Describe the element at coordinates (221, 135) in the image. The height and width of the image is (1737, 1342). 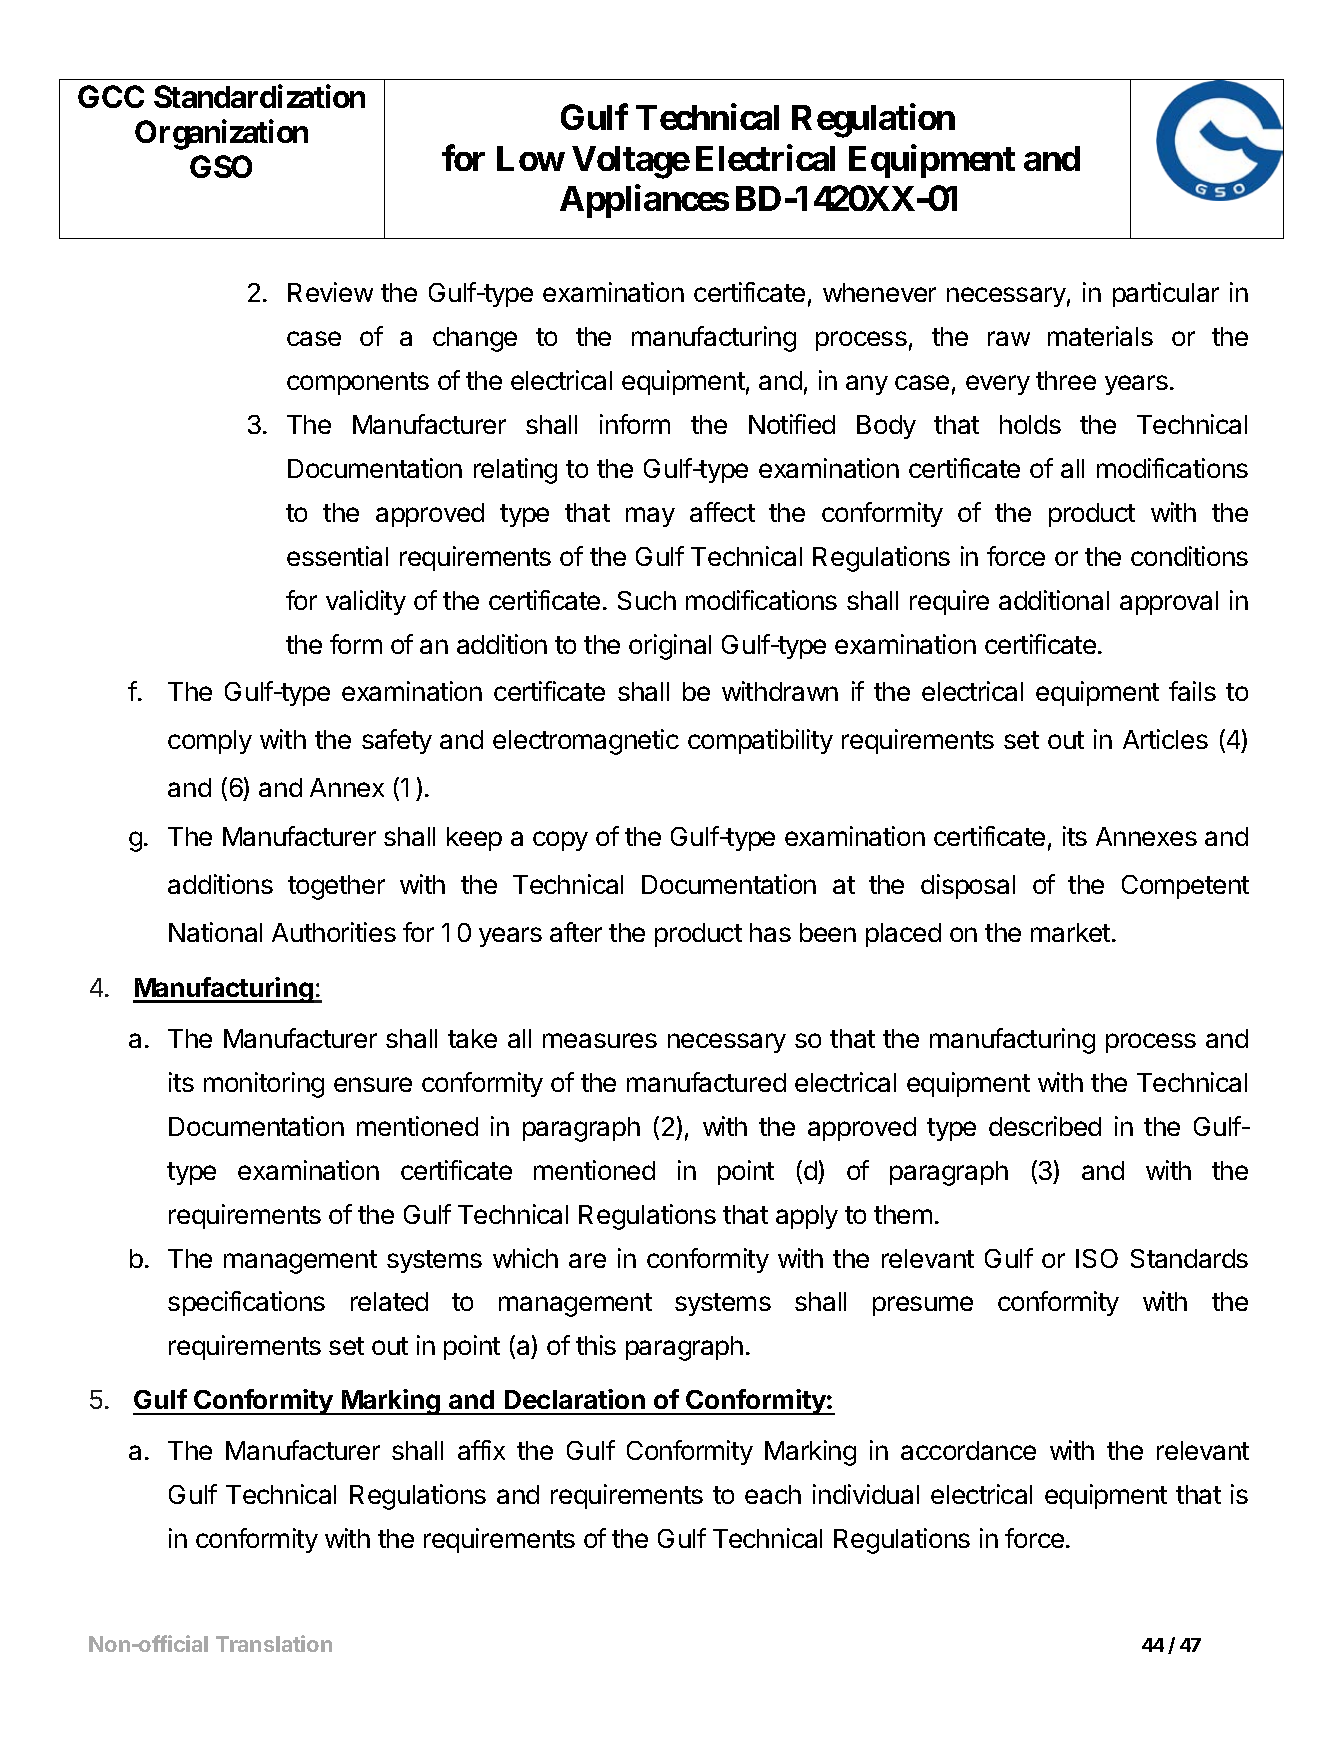
I see `Organization` at that location.
